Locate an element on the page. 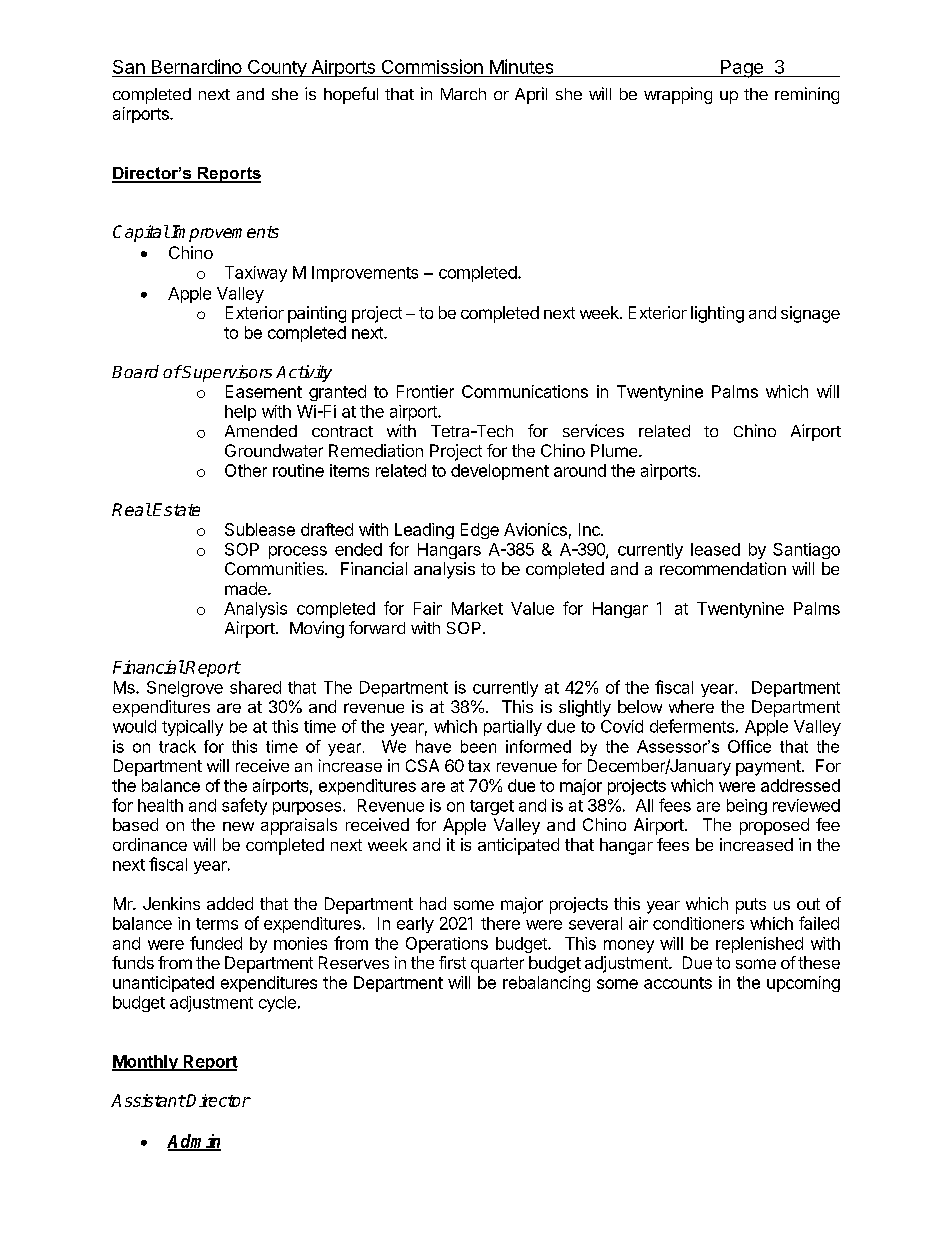  help is located at coordinates (240, 413).
